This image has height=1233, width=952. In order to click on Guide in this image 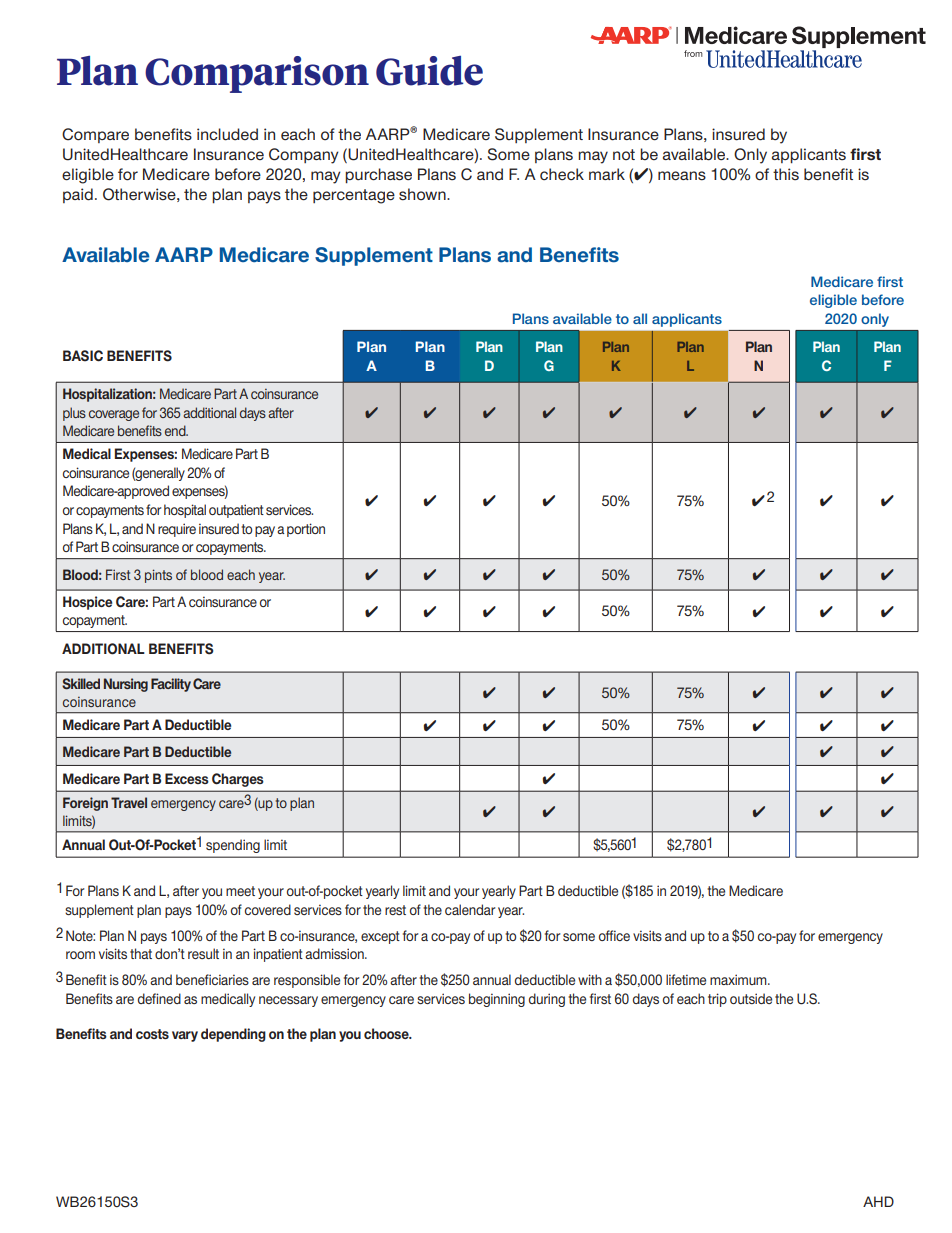, I will do `click(429, 71)`.
